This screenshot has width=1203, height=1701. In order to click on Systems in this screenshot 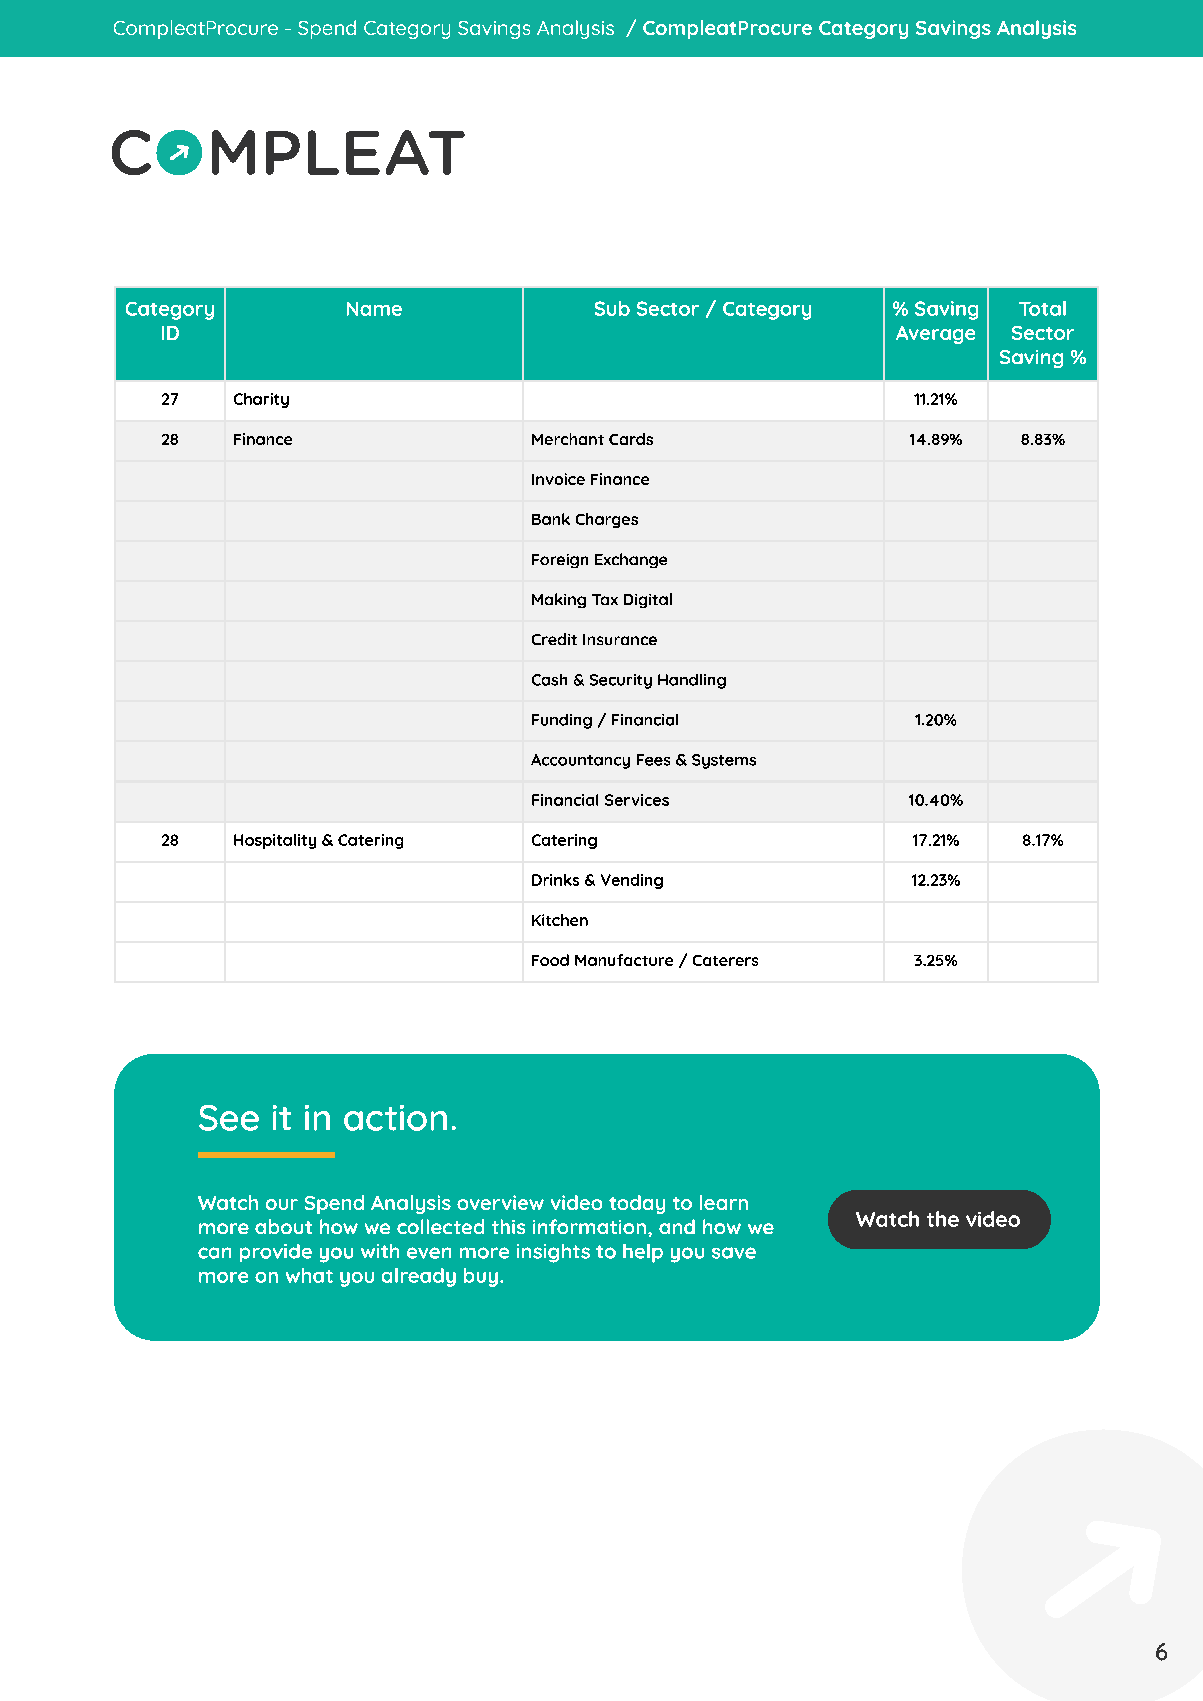, I will do `click(724, 761)`.
